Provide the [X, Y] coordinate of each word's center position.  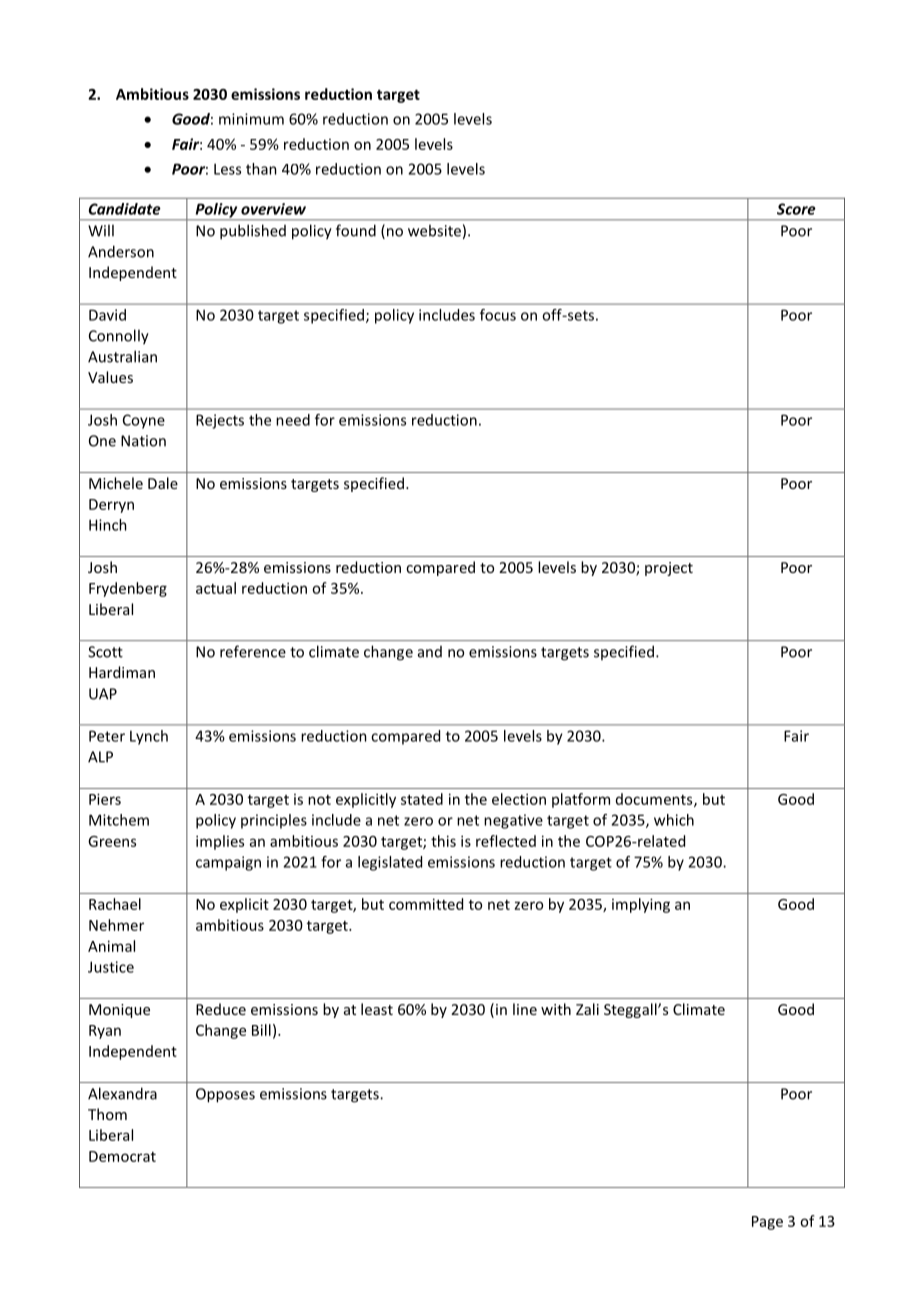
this [443, 841]
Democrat [122, 1156]
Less [227, 169]
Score [796, 209]
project [669, 569]
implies [220, 842]
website [434, 230]
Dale [163, 483]
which [674, 820]
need [293, 420]
